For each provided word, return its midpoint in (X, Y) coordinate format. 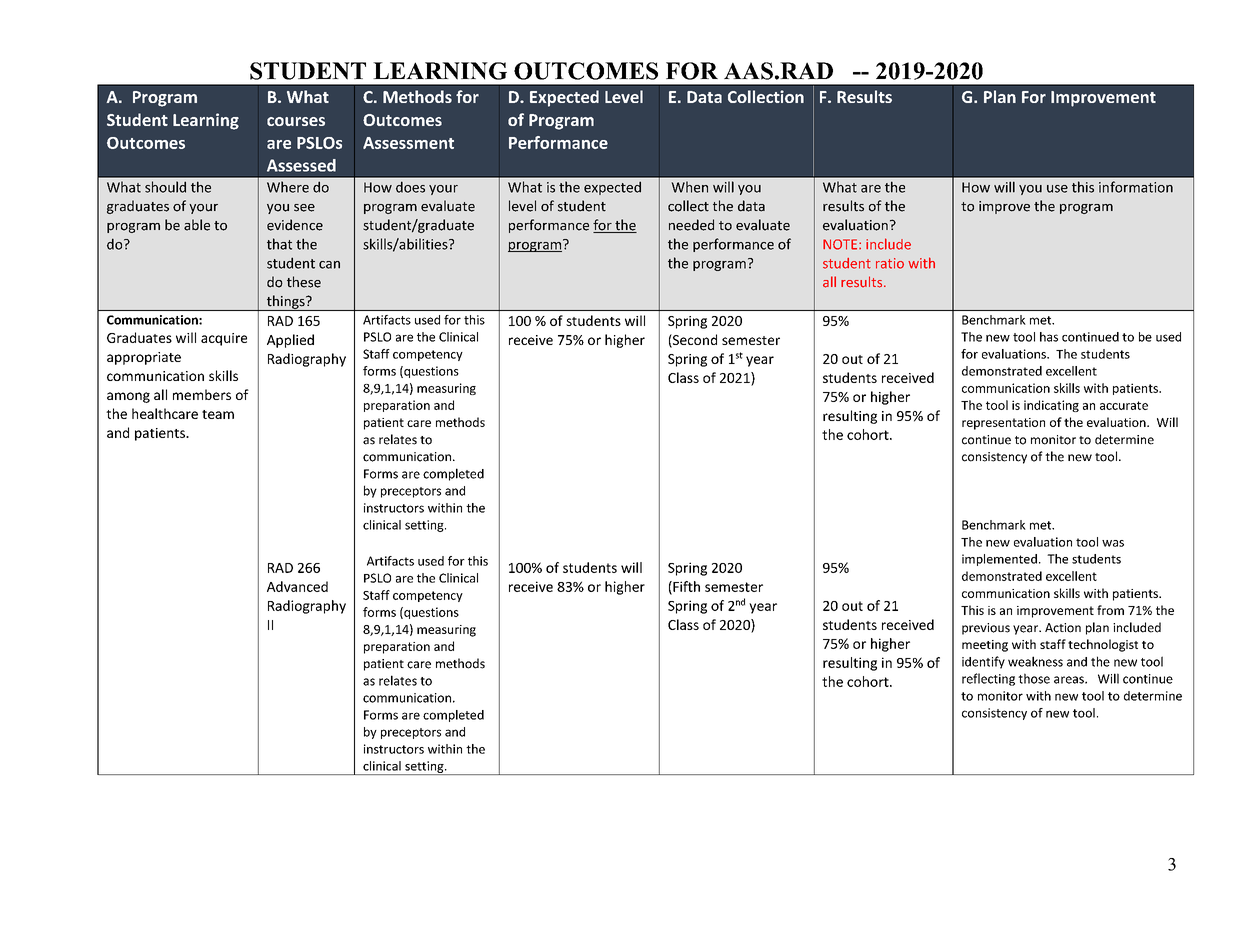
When (689, 187)
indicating (1051, 406)
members (202, 394)
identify (983, 662)
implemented (999, 560)
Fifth (685, 587)
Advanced (297, 586)
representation (1003, 424)
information (1136, 187)
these (304, 282)
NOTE (840, 244)
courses (296, 121)
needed (691, 225)
